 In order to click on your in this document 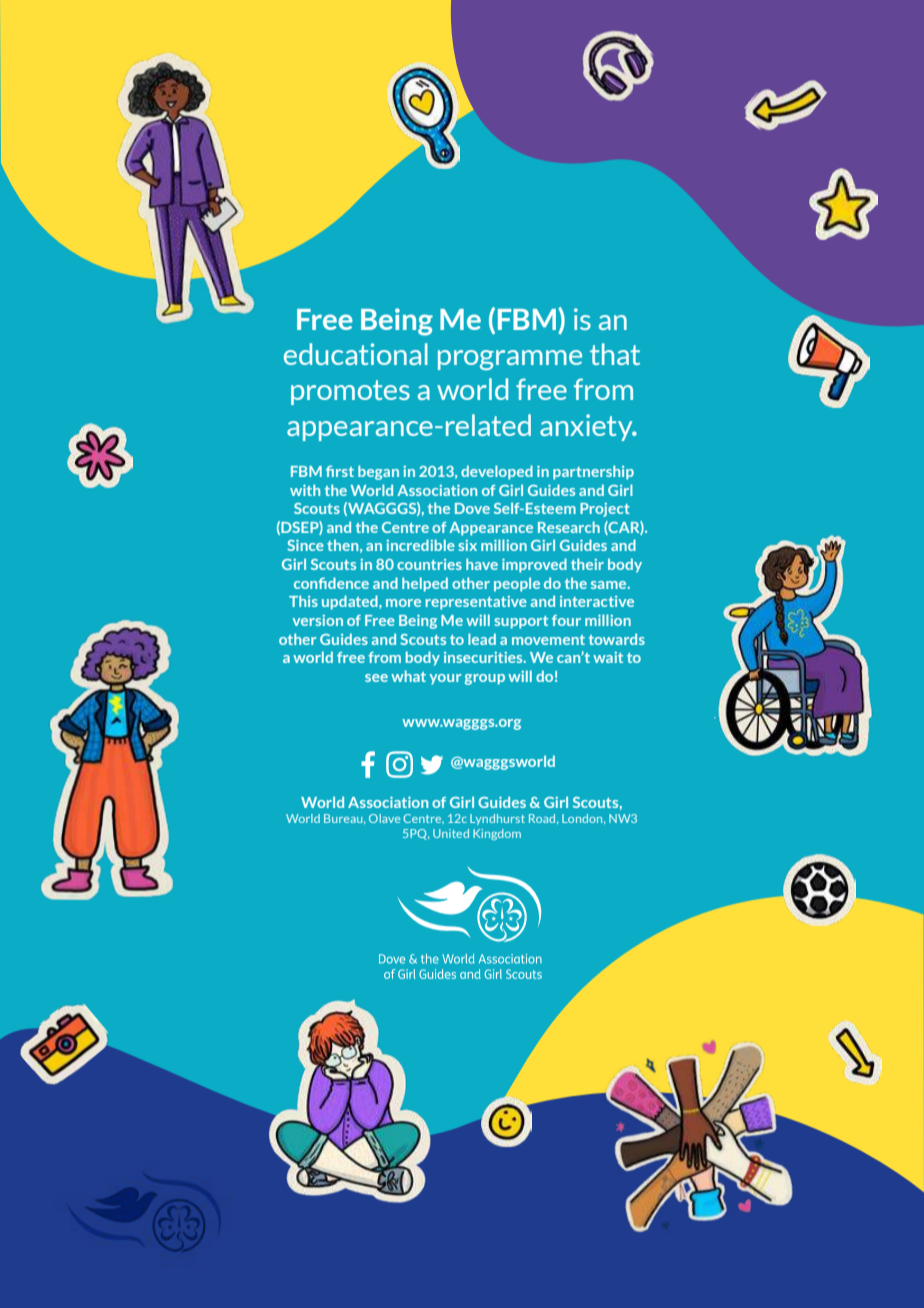, I will do `click(445, 679)`.
